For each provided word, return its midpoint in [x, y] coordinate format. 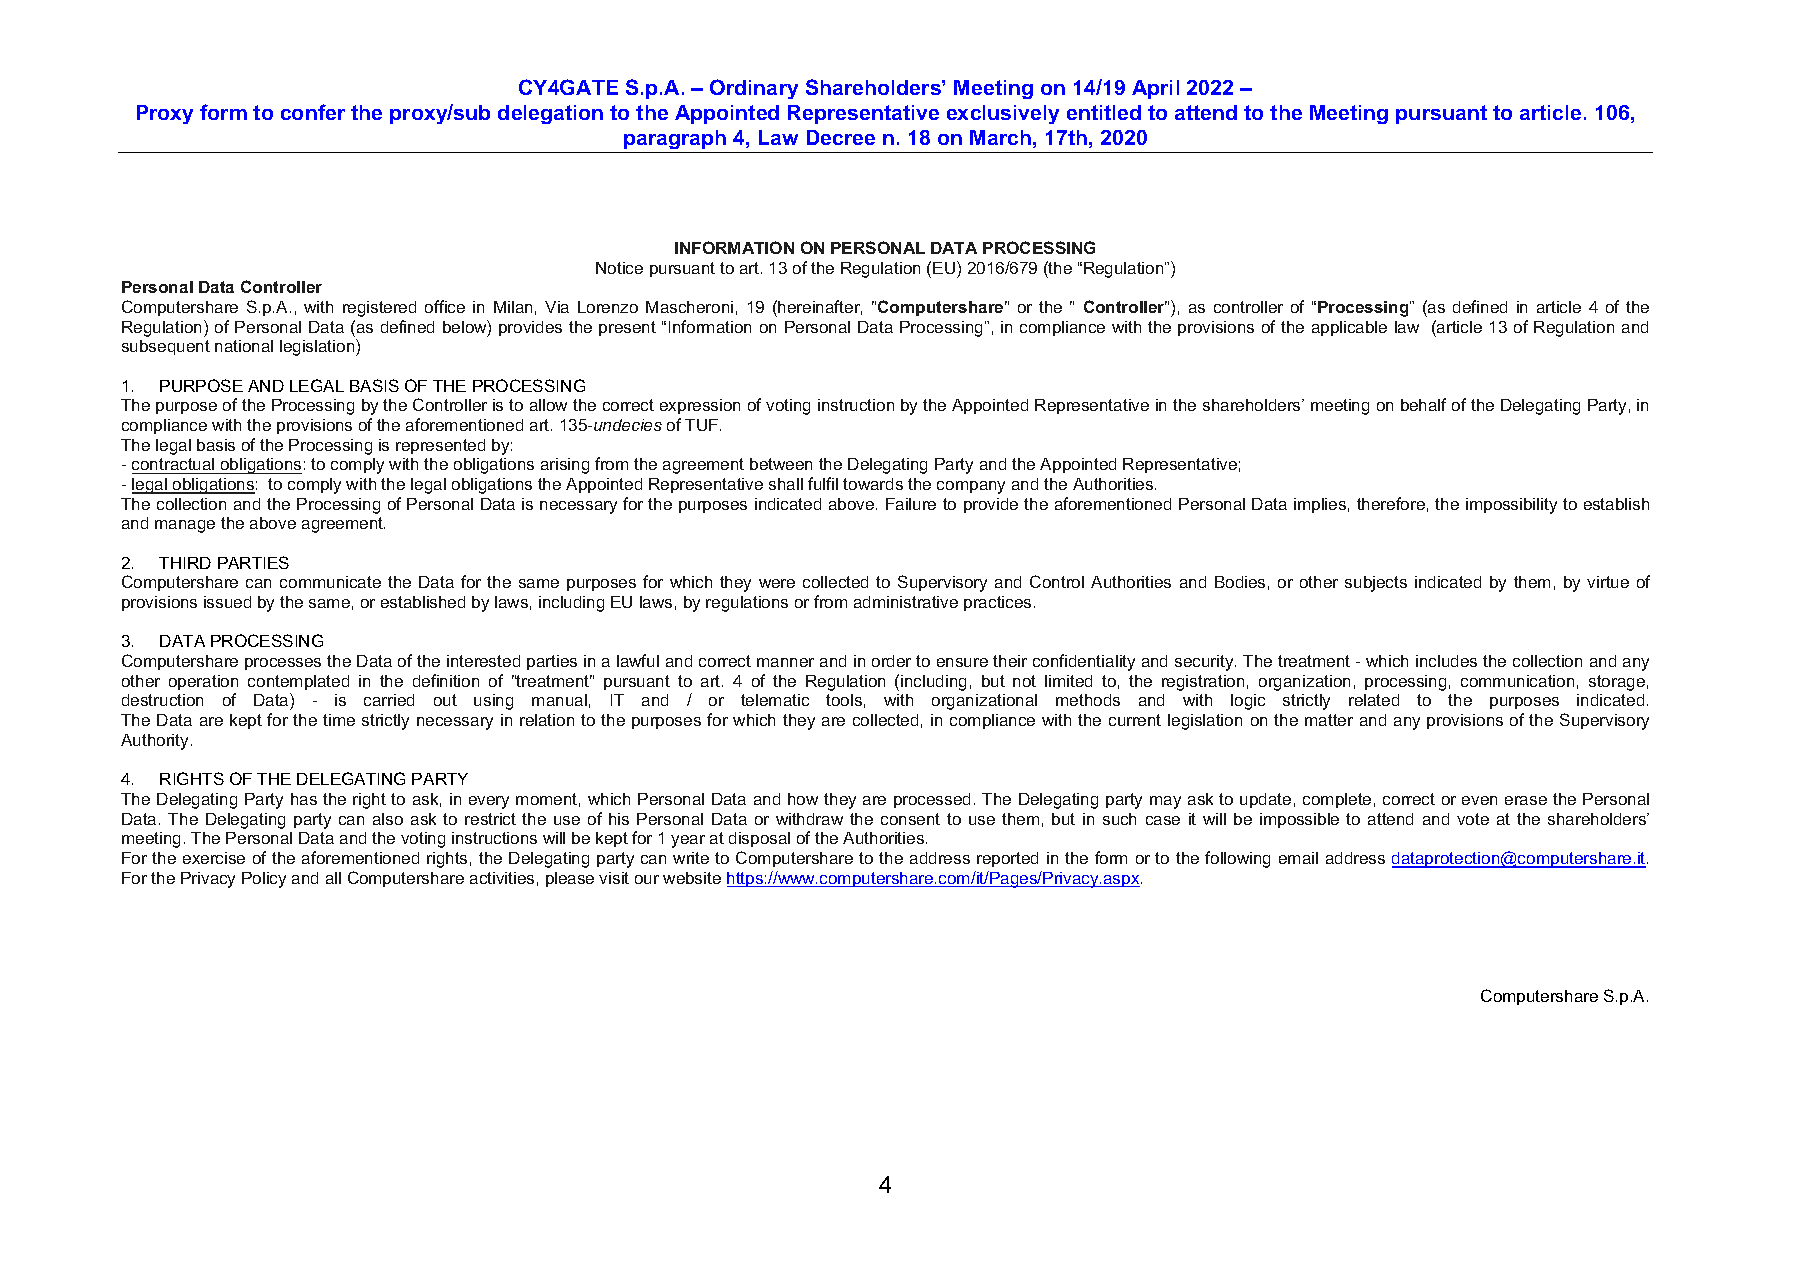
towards [873, 484]
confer [313, 112]
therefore [1391, 503]
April [1155, 89]
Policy [264, 880]
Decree [841, 137]
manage [185, 526]
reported [1007, 859]
